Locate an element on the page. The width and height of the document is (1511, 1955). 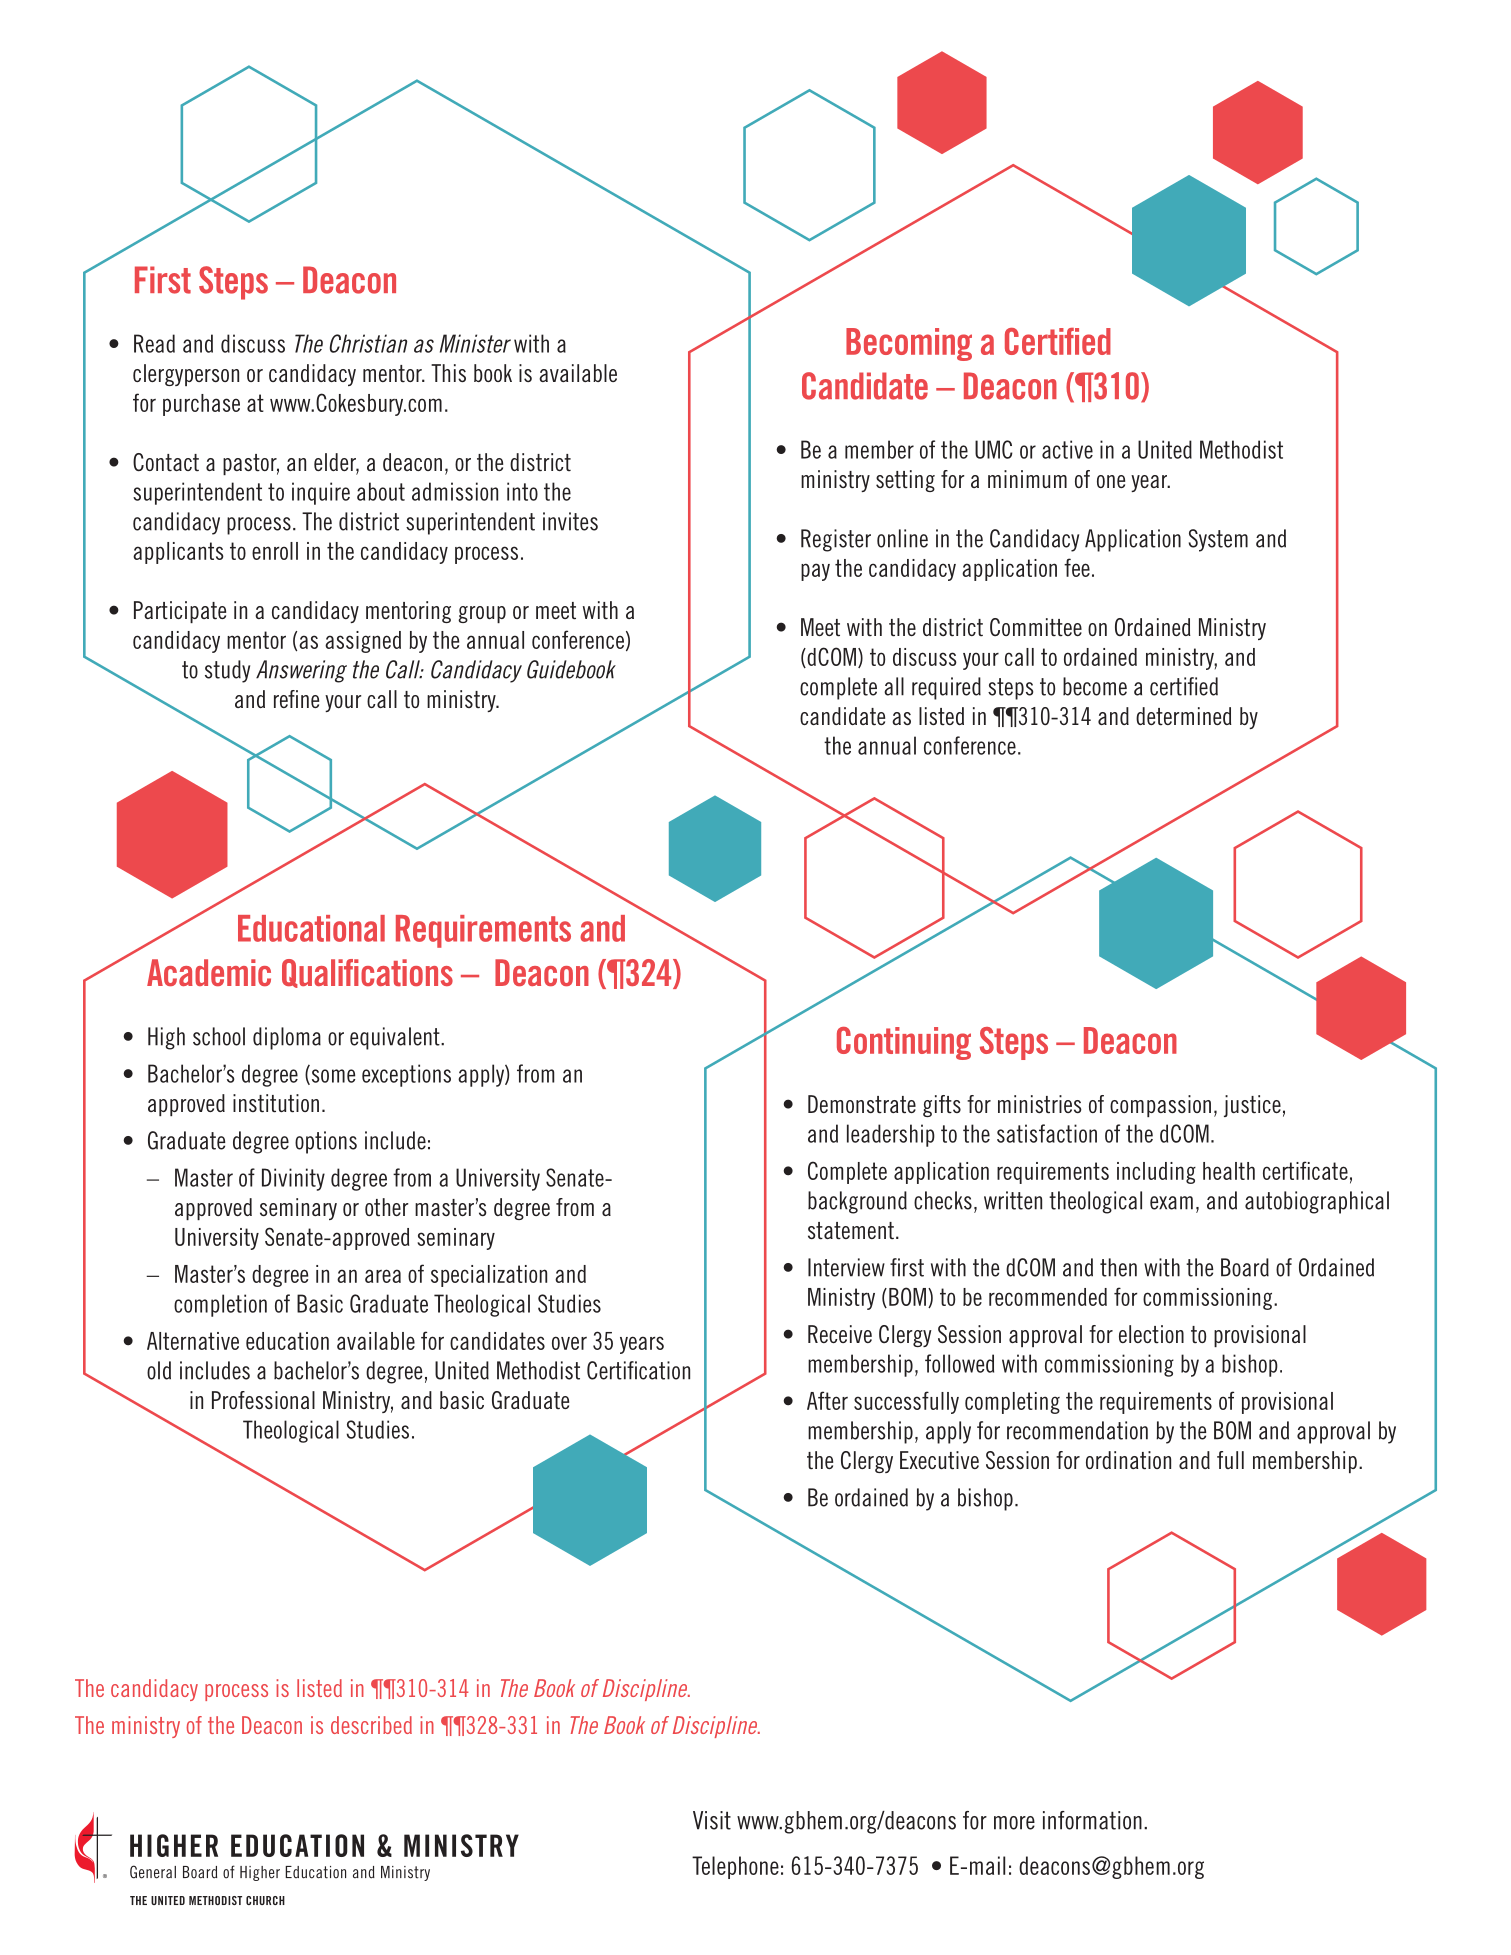
described is located at coordinates (371, 1725).
